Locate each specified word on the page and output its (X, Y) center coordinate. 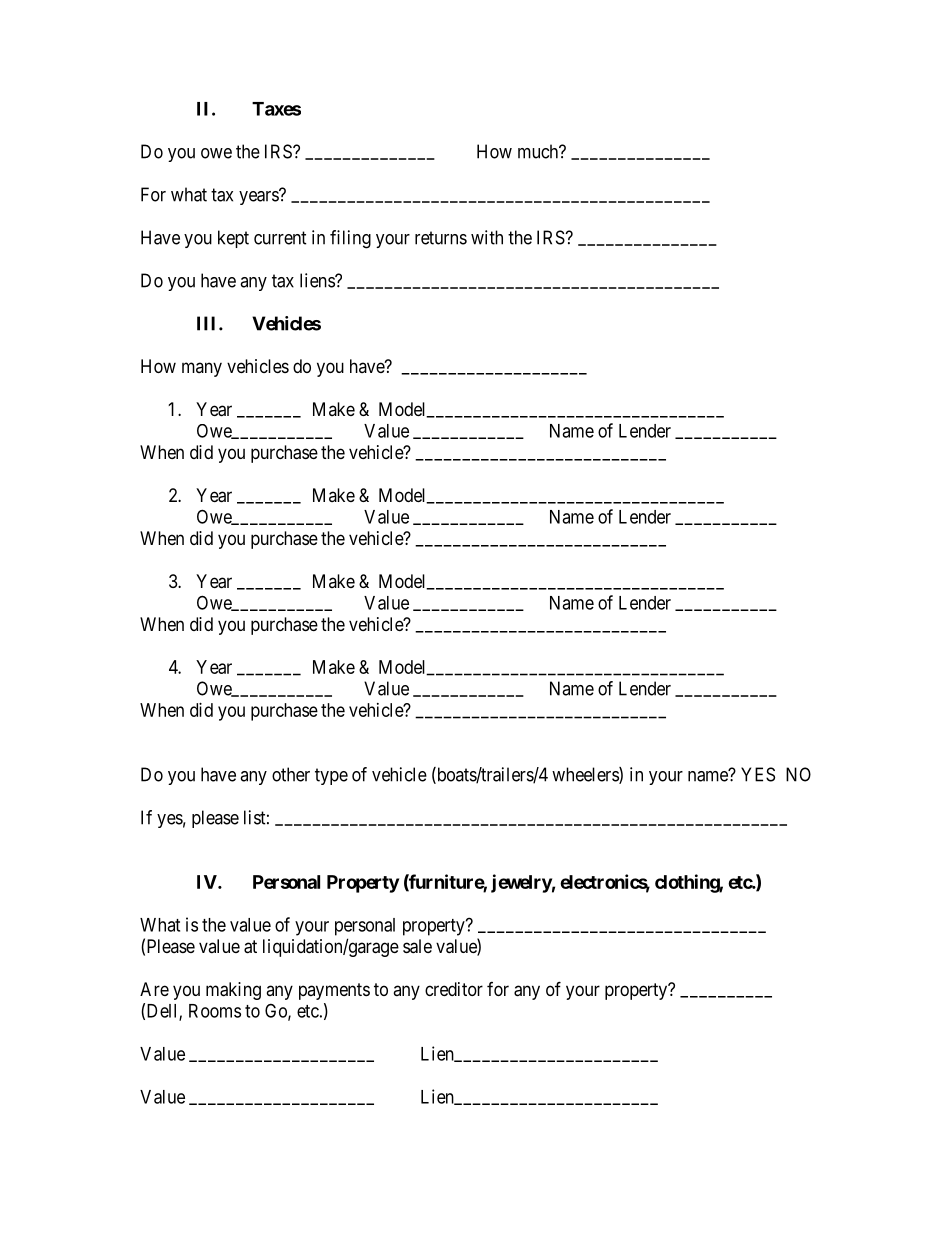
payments (334, 991)
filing (350, 239)
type (331, 776)
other (291, 774)
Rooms (215, 1011)
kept (233, 239)
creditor (454, 989)
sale (417, 946)
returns (441, 238)
